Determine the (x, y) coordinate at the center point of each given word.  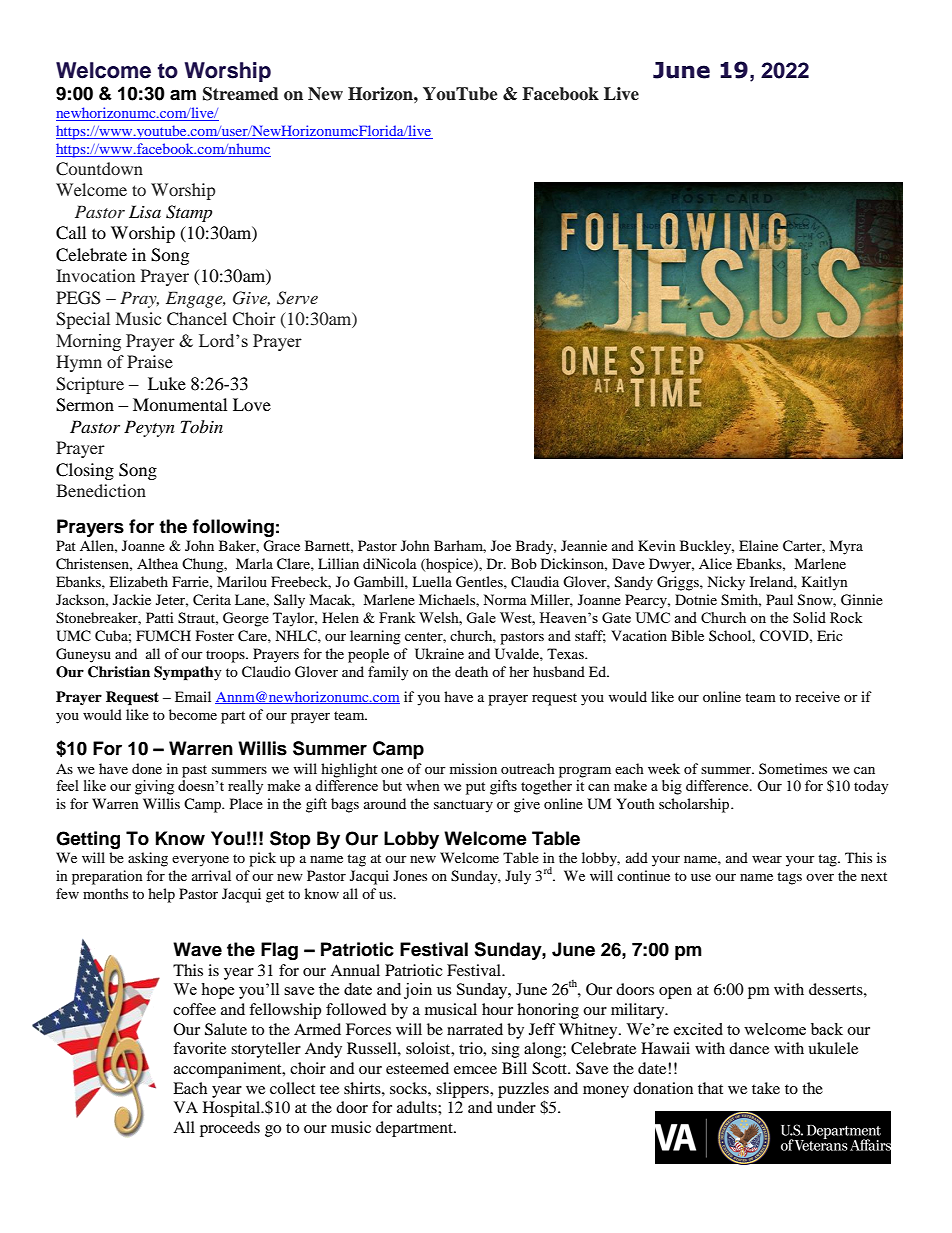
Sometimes (793, 768)
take (766, 1088)
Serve (297, 298)
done (147, 768)
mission (473, 768)
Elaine (758, 545)
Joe (501, 545)
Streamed (241, 94)
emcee (475, 1070)
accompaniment (229, 1070)
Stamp (189, 213)
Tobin (202, 426)
